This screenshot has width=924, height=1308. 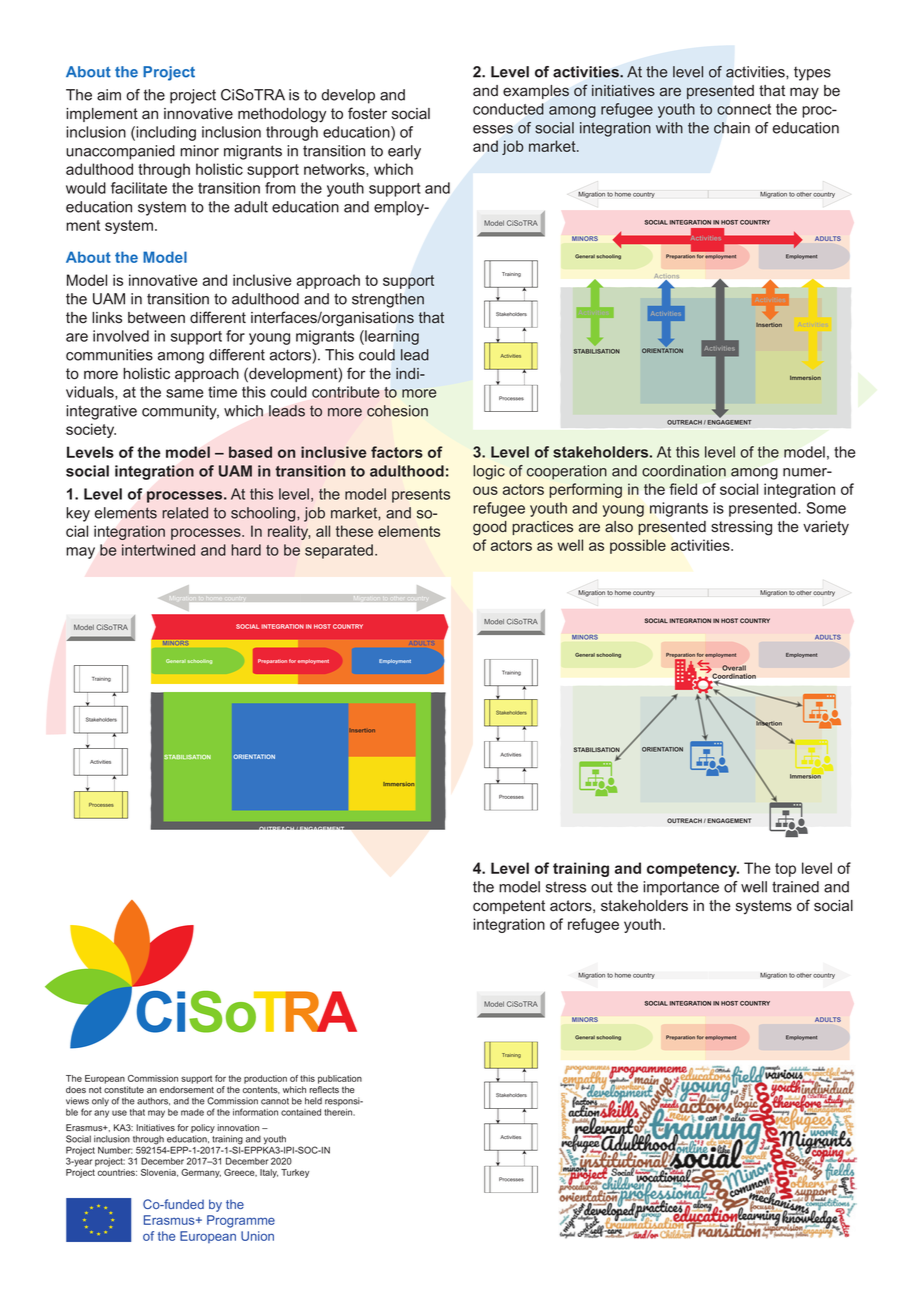 What do you see at coordinates (265, 1079) in the screenshot?
I see `production` at bounding box center [265, 1079].
